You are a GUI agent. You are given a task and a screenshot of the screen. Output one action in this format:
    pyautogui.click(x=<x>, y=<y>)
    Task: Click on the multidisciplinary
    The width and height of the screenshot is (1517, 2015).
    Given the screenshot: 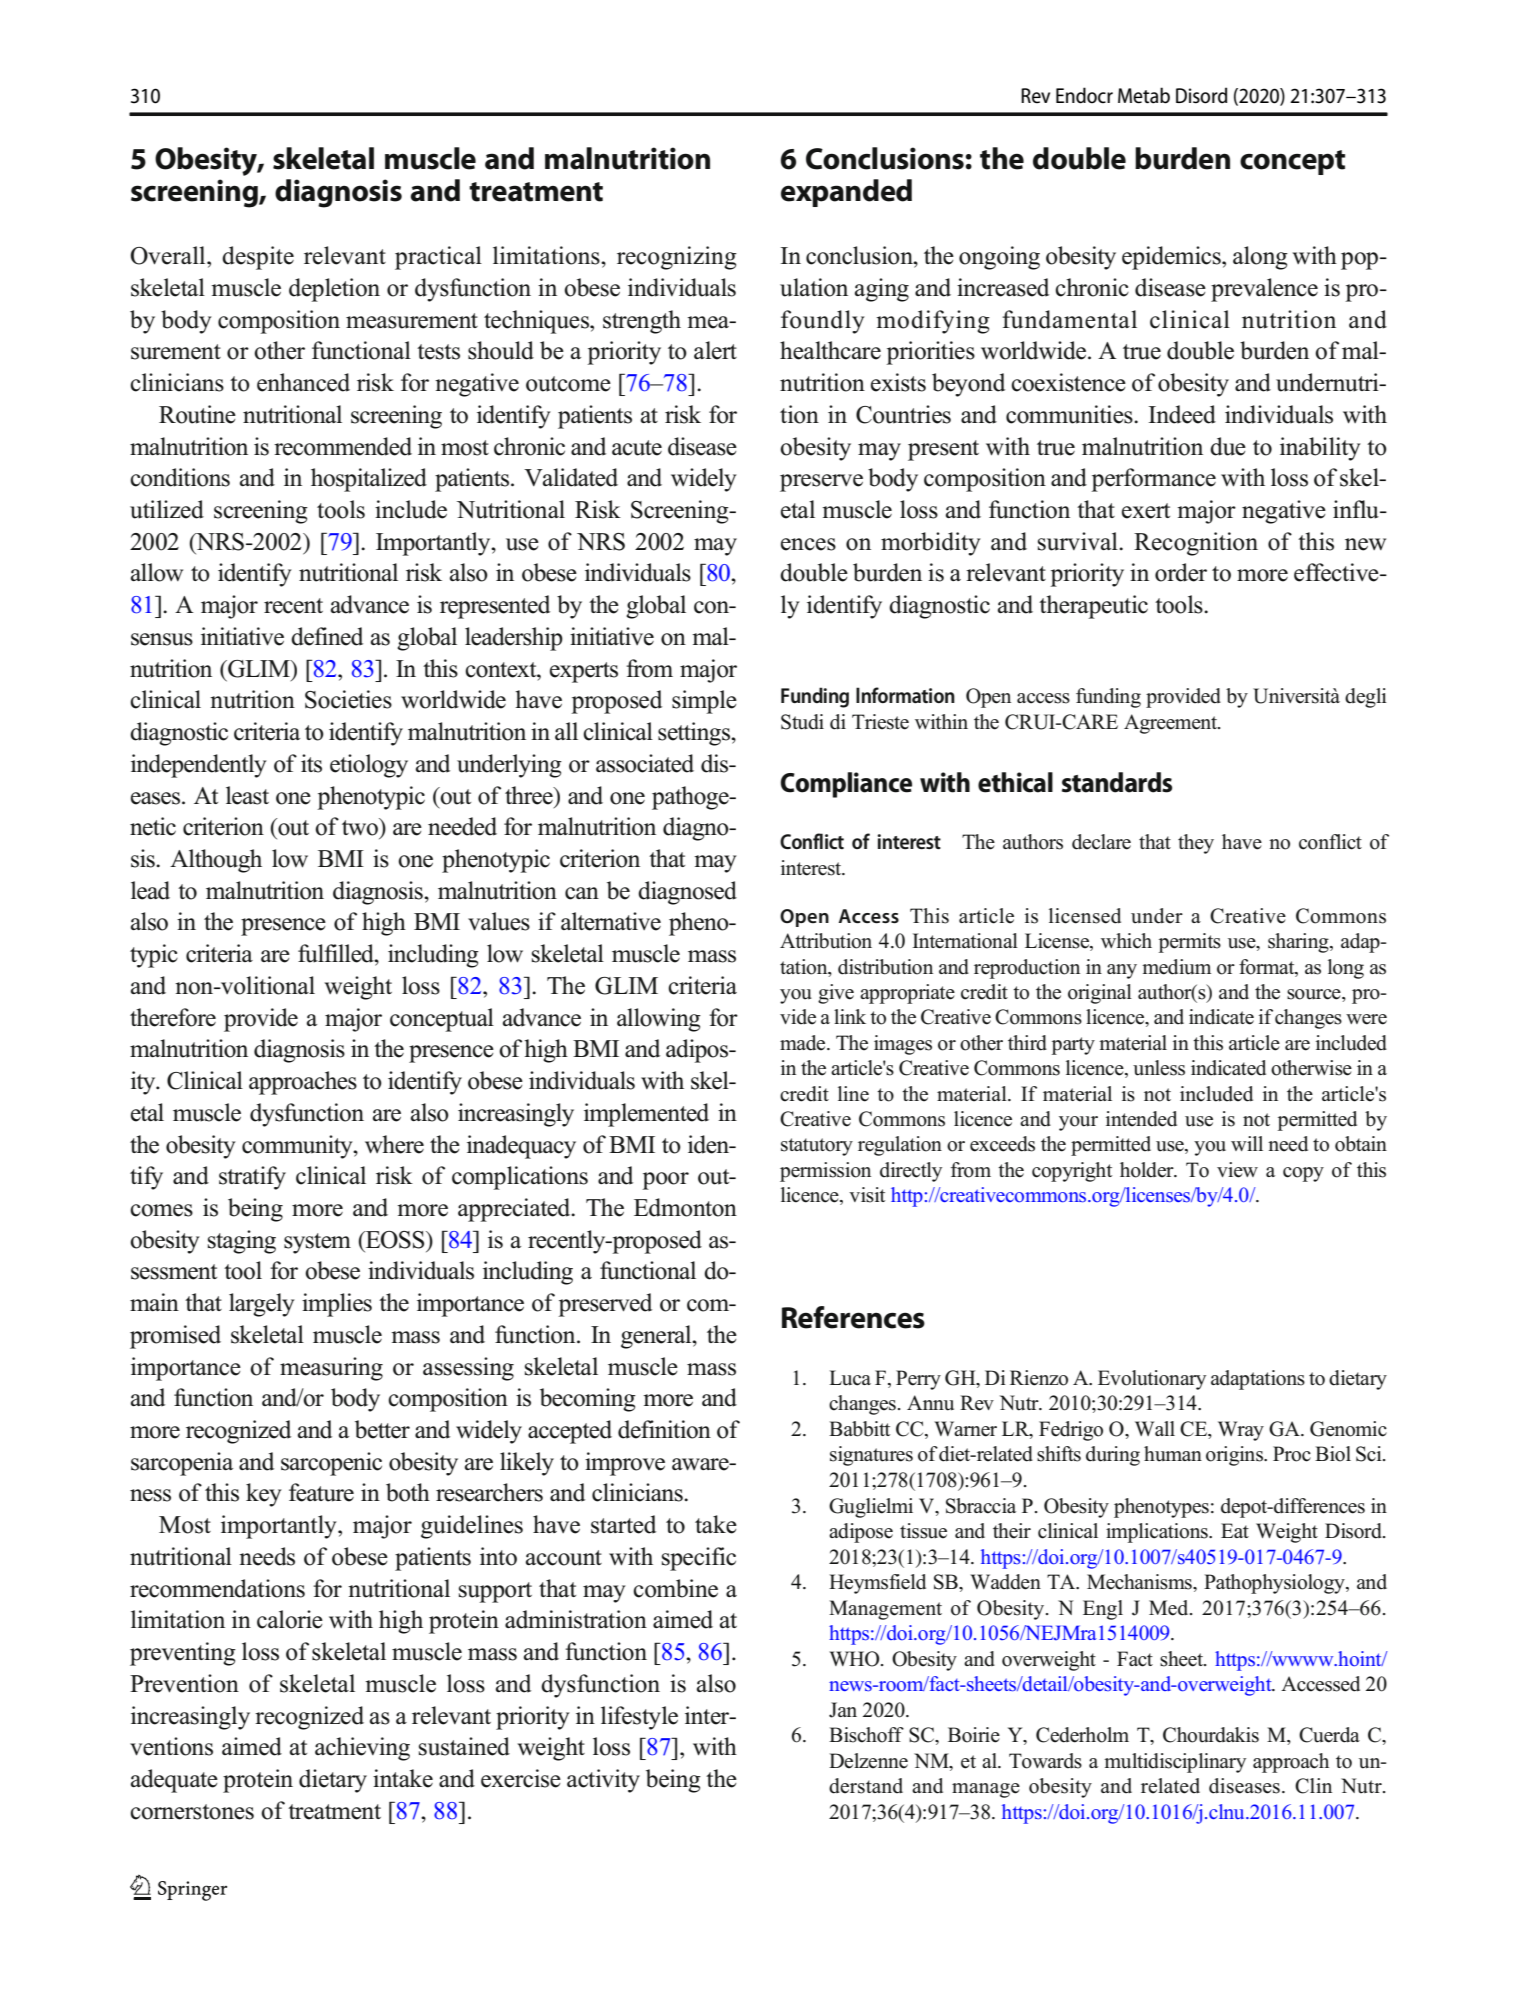 What is the action you would take?
    pyautogui.click(x=1175, y=1763)
